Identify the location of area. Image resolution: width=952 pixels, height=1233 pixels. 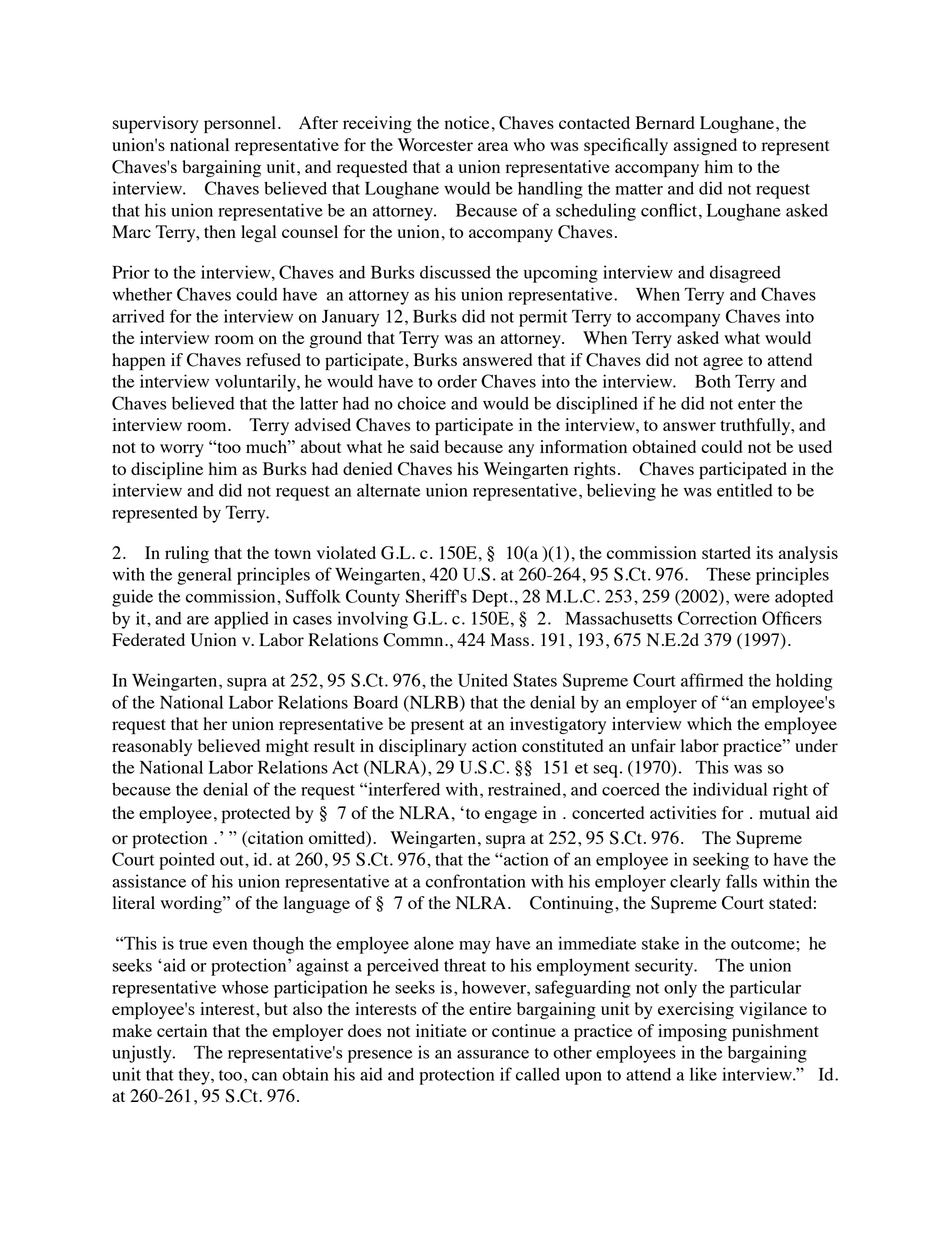
(493, 146).
